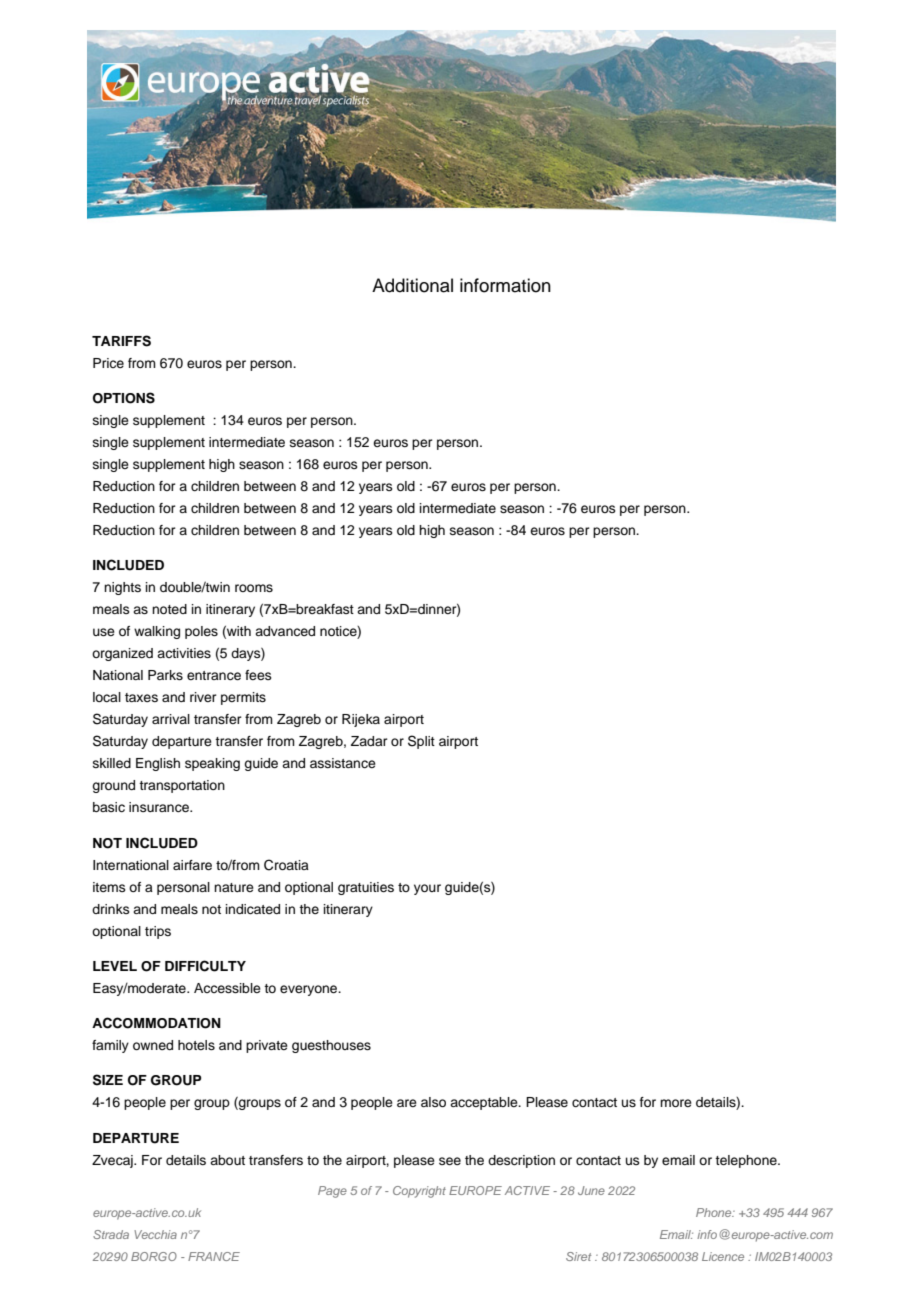 The width and height of the screenshot is (924, 1308). Describe the element at coordinates (412, 285) in the screenshot. I see `Additional` at that location.
